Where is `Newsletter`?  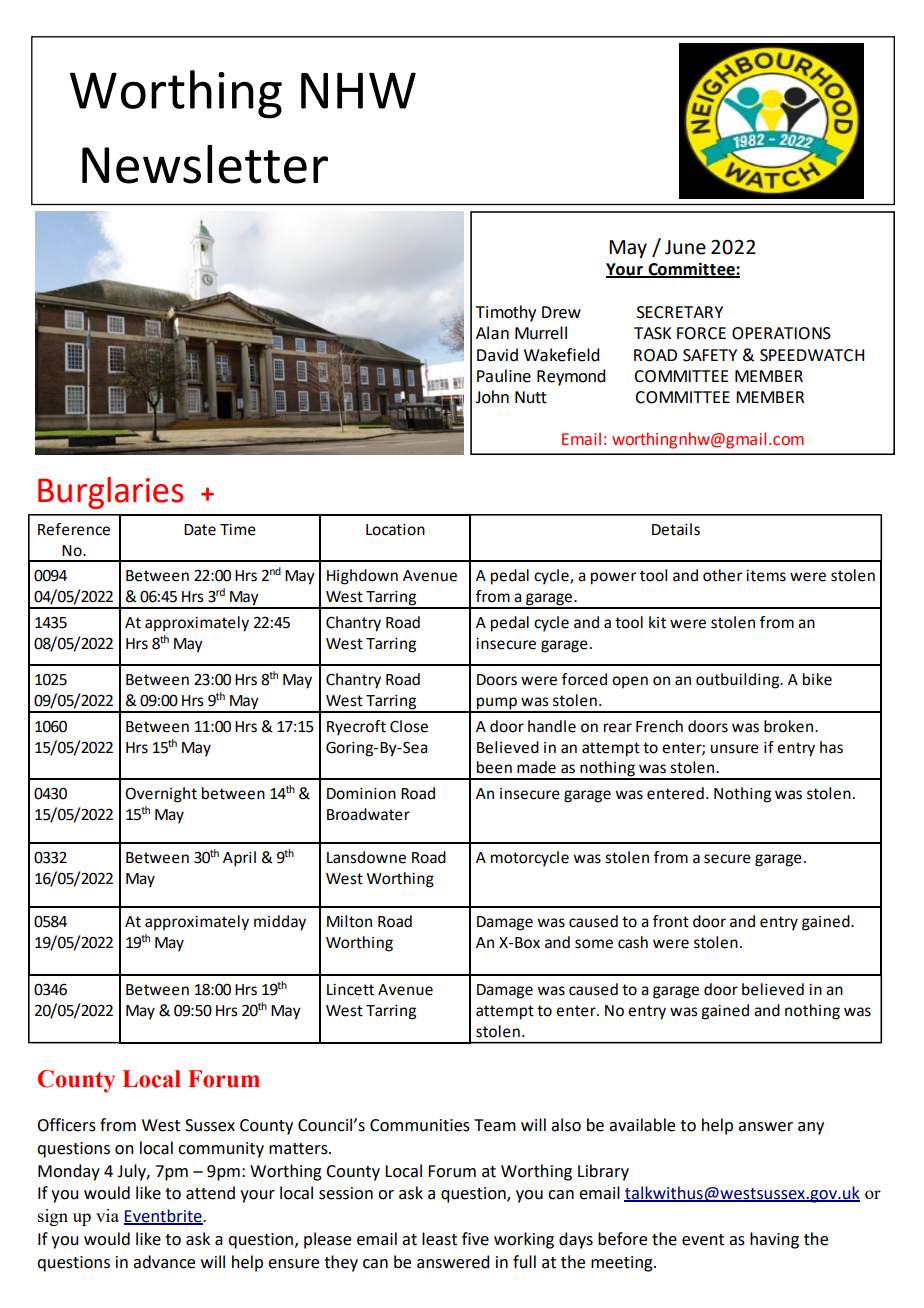 Newsletter is located at coordinates (205, 164).
